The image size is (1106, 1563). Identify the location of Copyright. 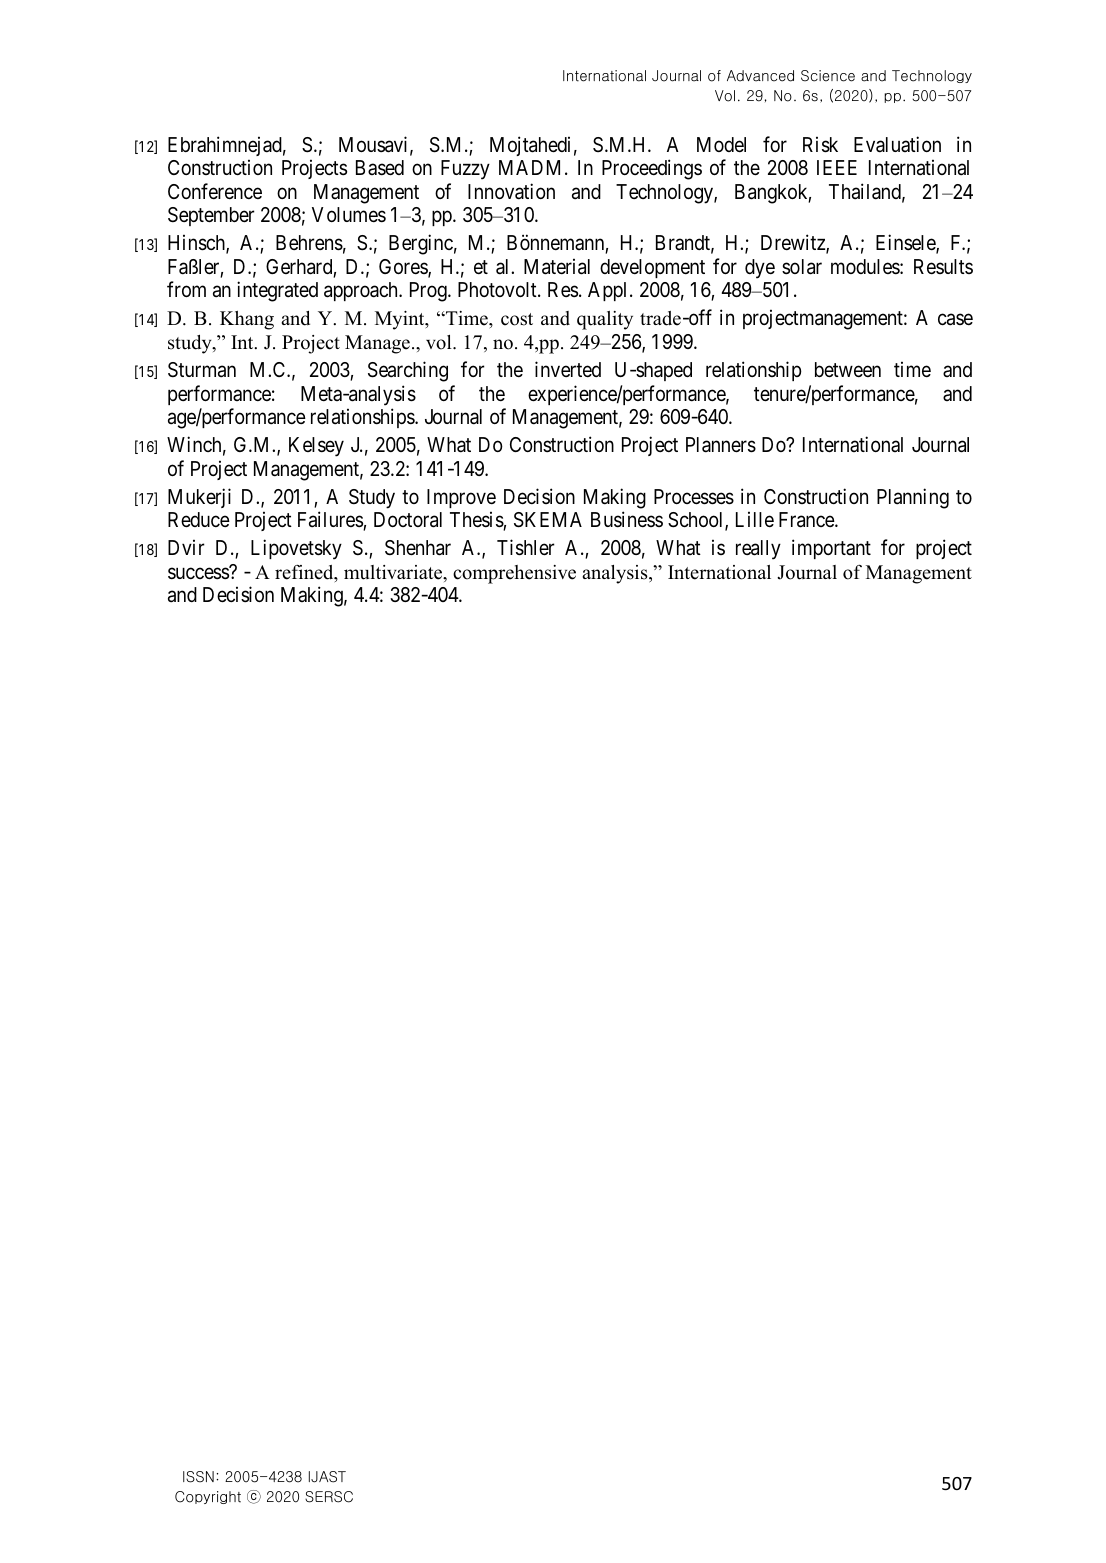
(208, 1497).
